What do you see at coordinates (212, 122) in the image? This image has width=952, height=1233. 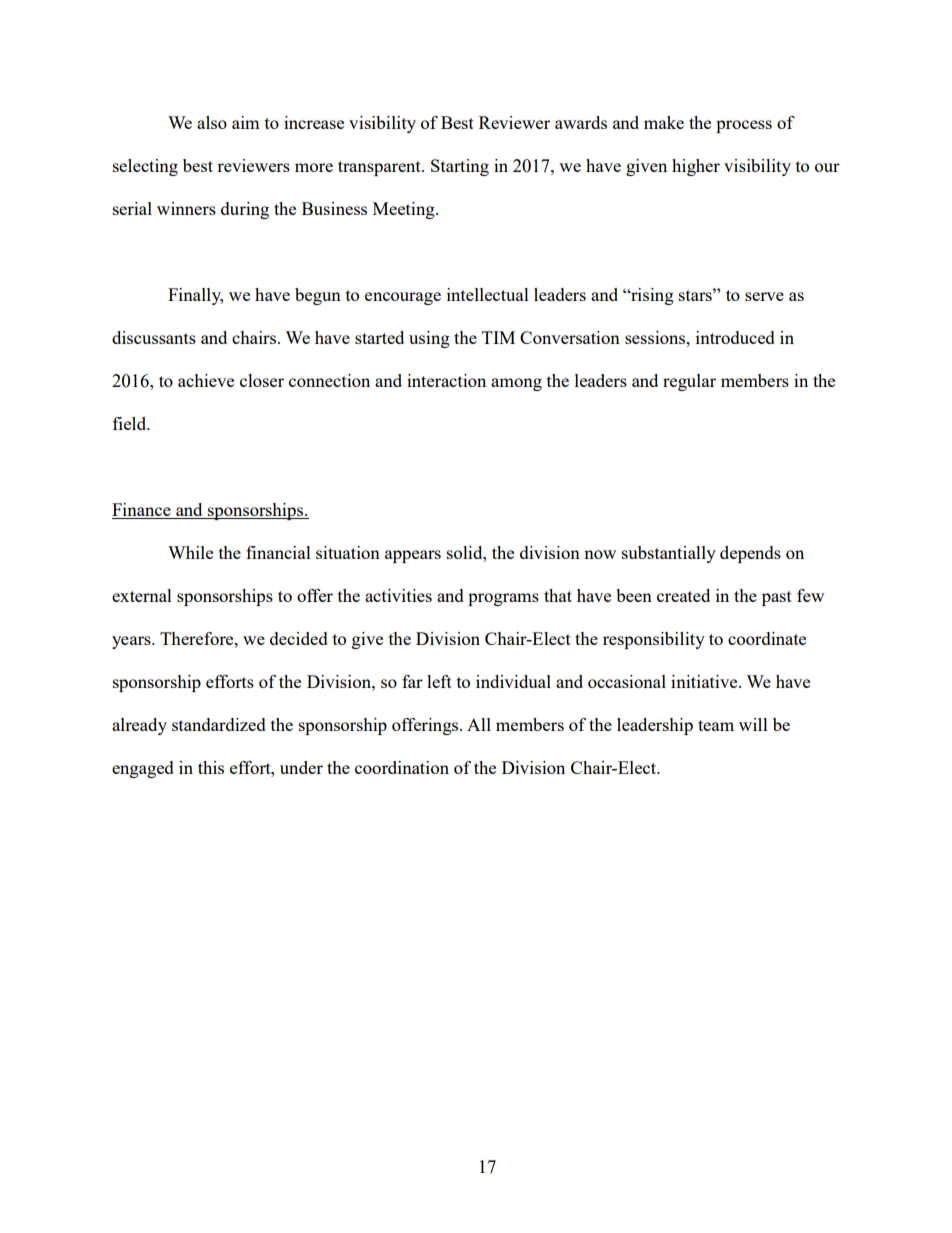 I see `also` at bounding box center [212, 122].
